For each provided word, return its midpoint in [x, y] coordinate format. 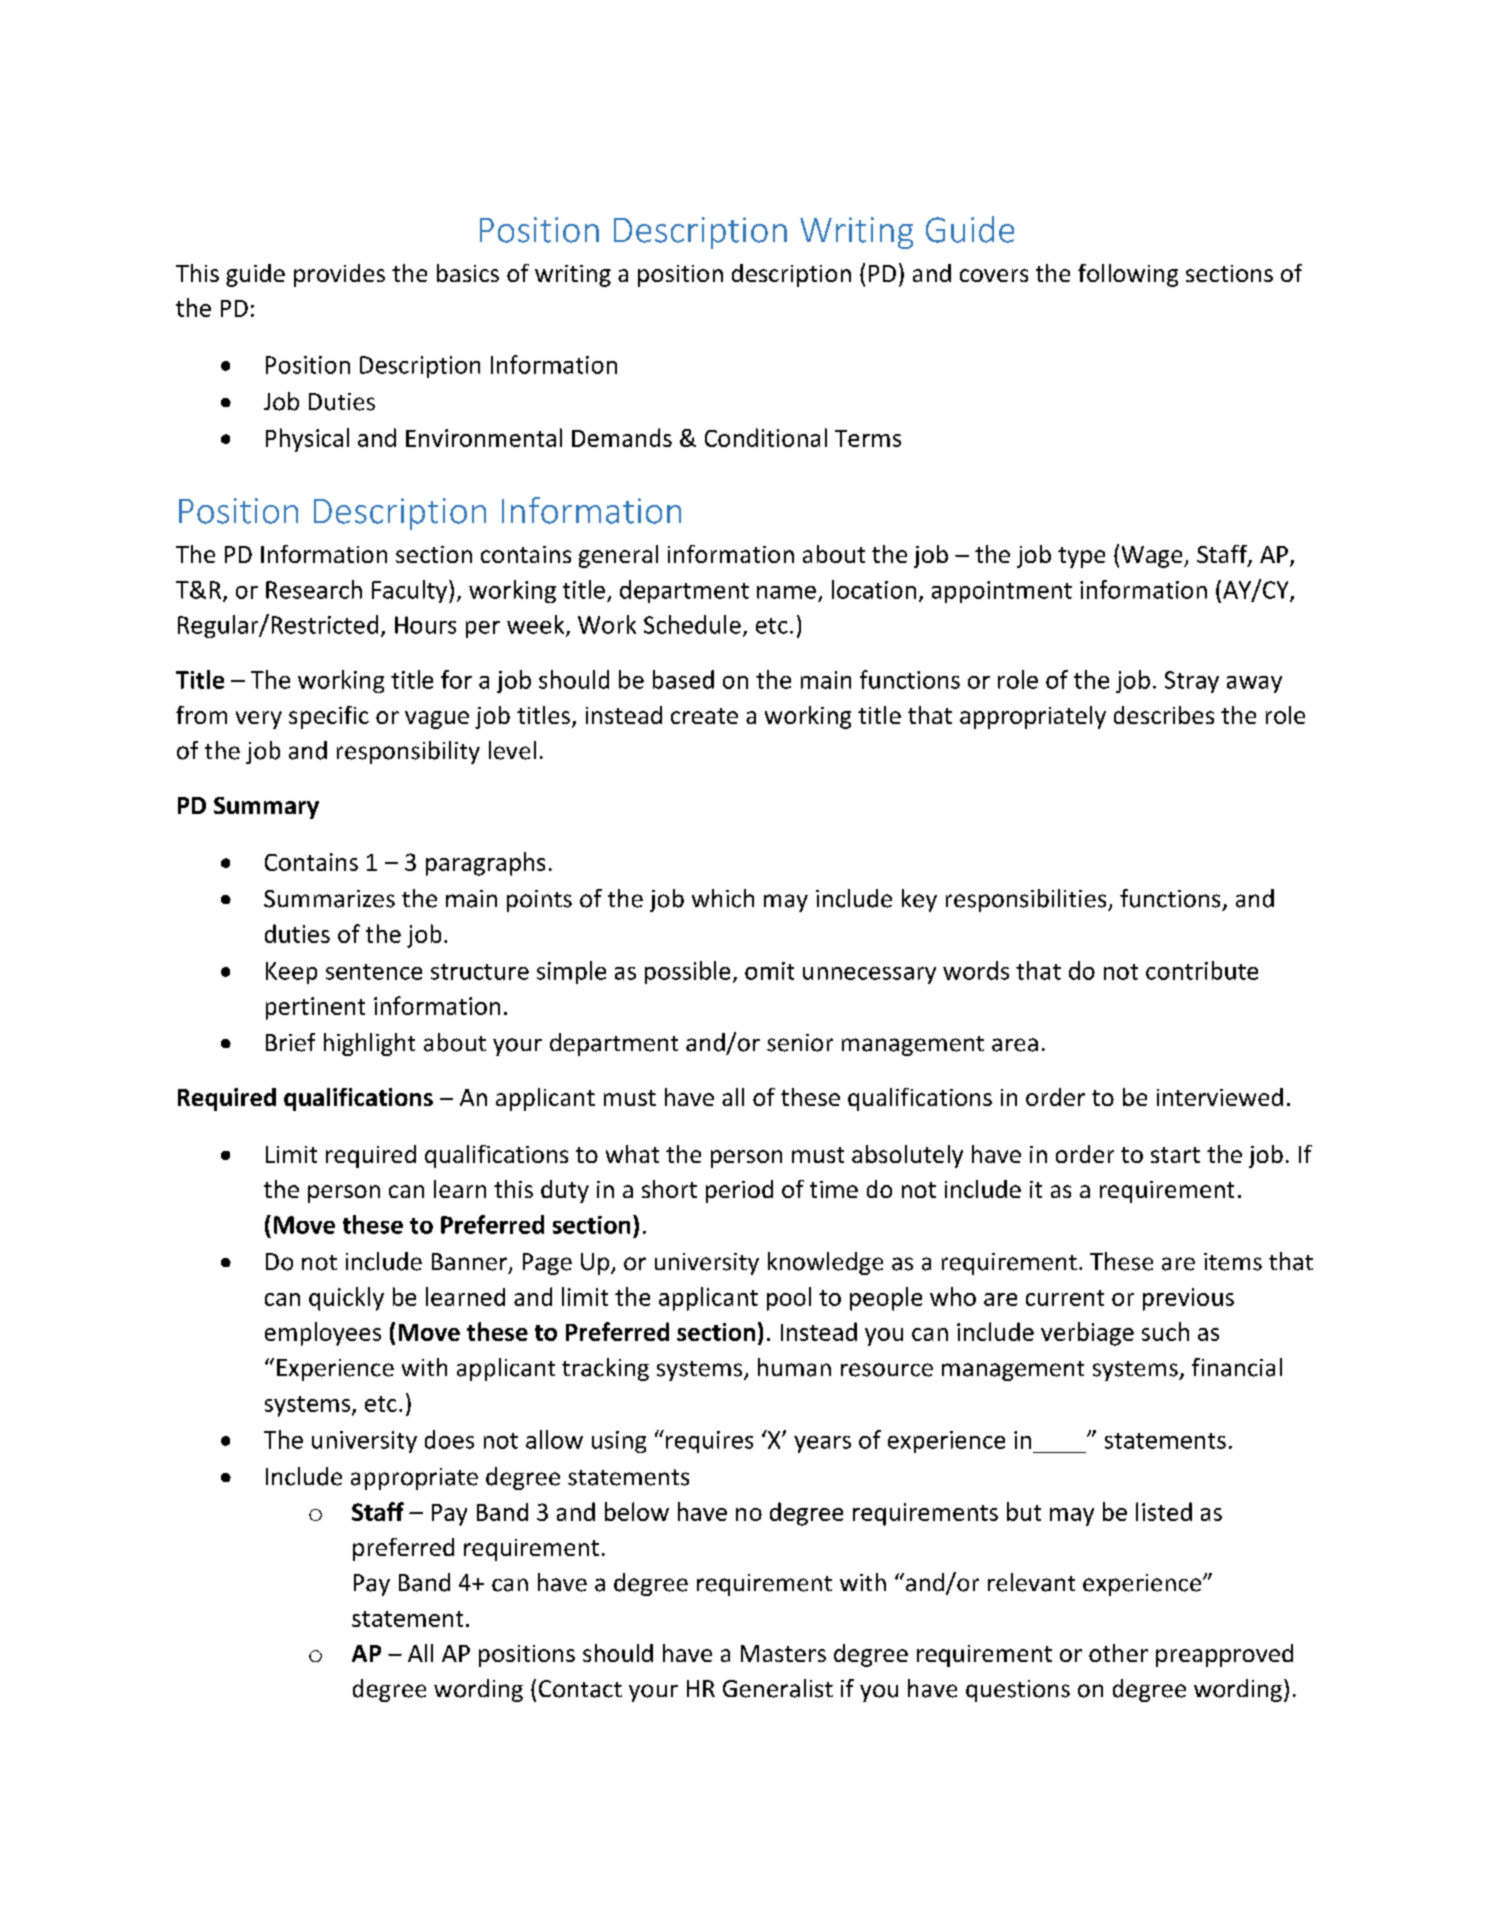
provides [339, 275]
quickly [346, 1299]
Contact [580, 1689]
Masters [783, 1653]
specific [329, 717]
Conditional [766, 437]
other [1118, 1653]
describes [1164, 715]
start [1175, 1155]
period [739, 1191]
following [1128, 275]
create [704, 716]
